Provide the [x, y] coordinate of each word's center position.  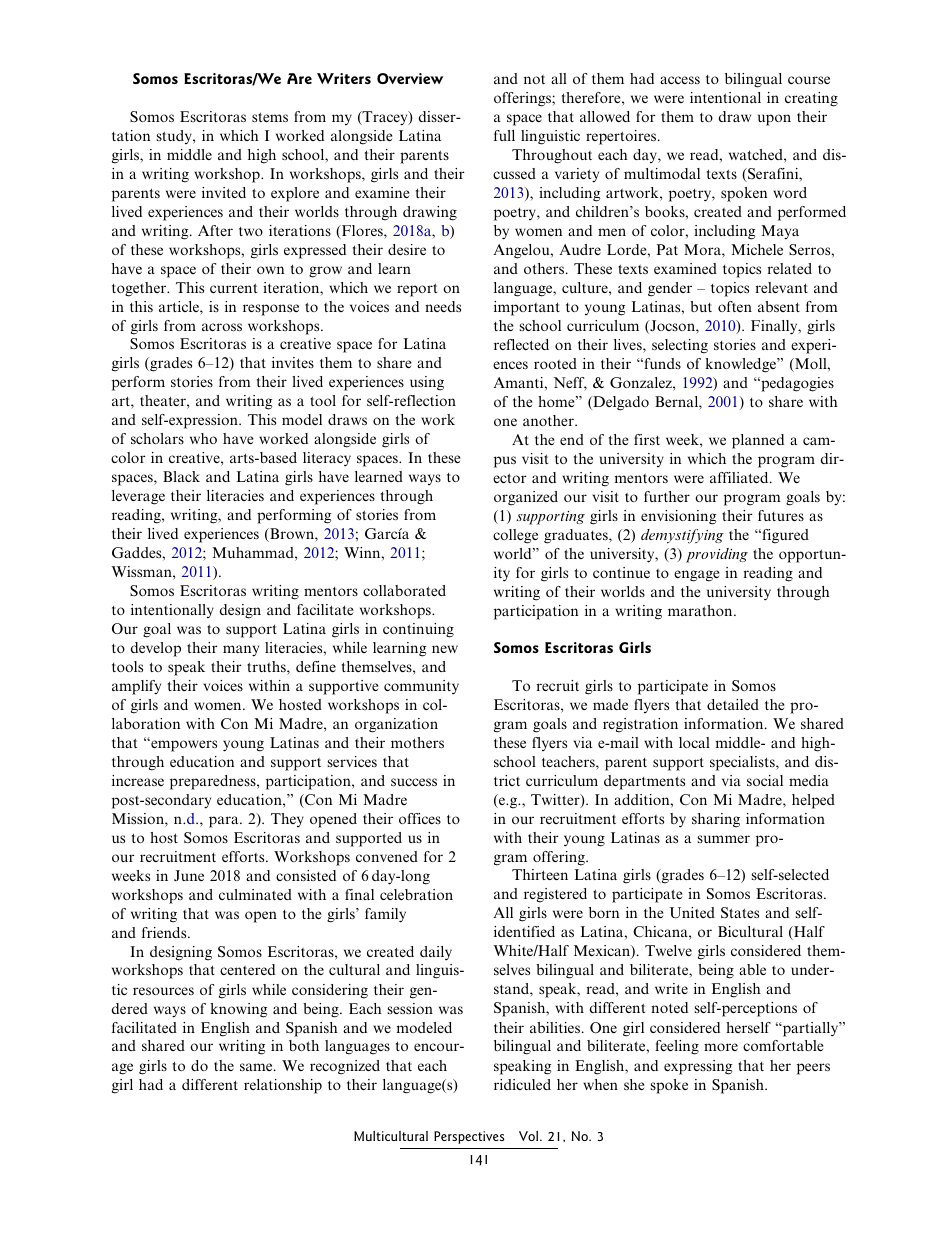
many [241, 651]
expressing [698, 1067]
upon [774, 120]
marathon [701, 610]
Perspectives [469, 1137]
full [504, 135]
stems [270, 117]
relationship [283, 1086]
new [445, 649]
